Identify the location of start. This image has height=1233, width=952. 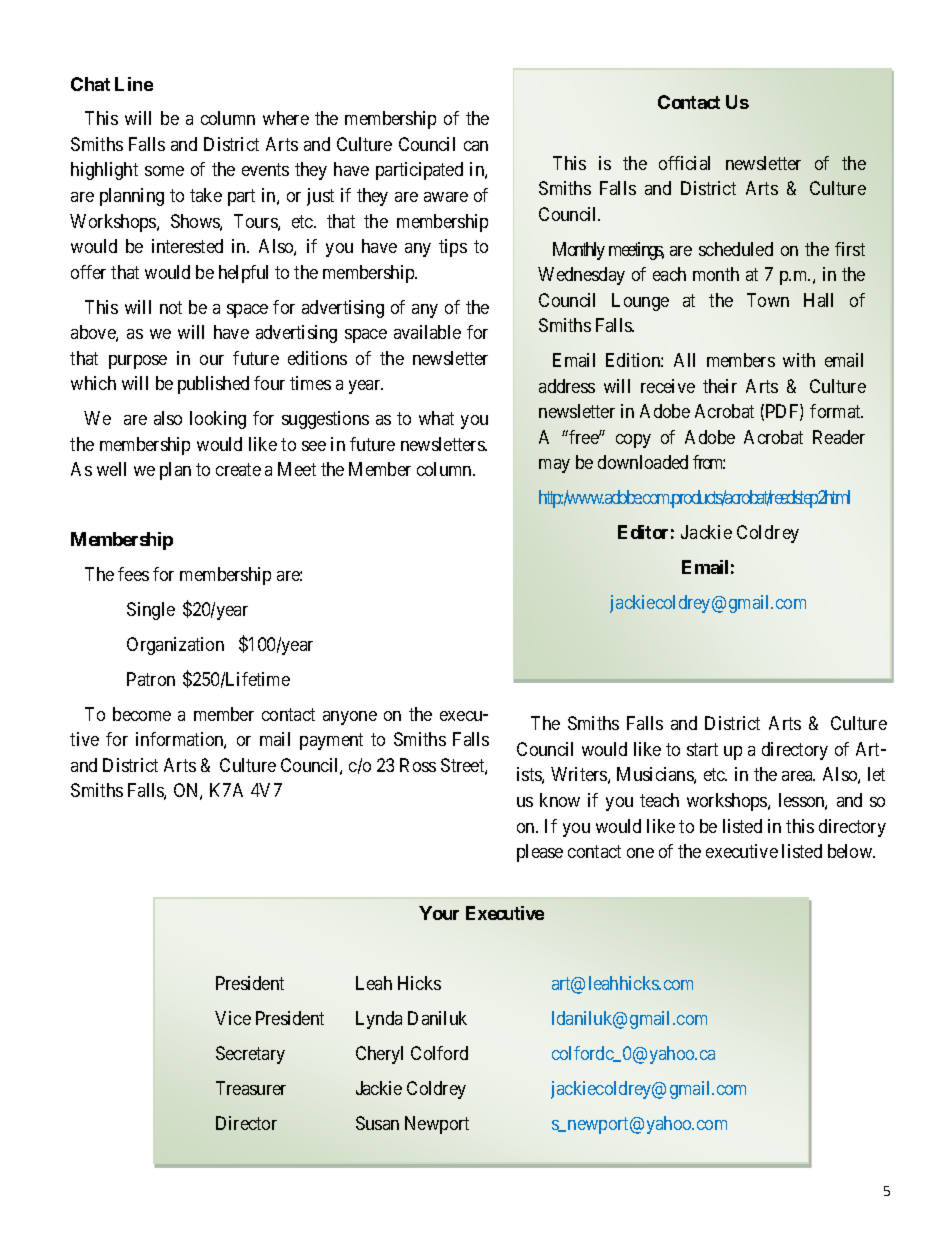
(702, 749).
